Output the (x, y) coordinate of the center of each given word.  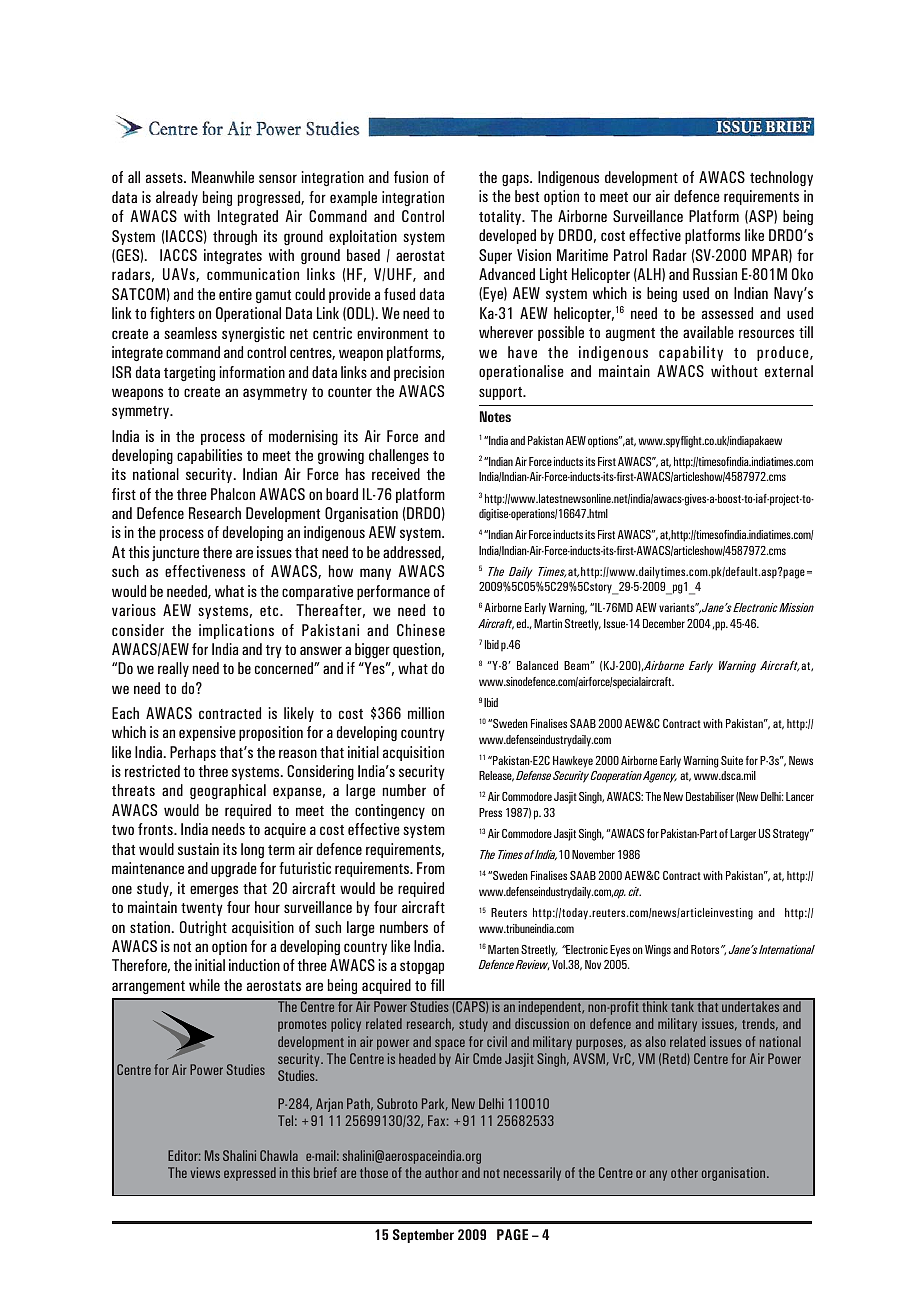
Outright (203, 928)
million (426, 713)
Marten (503, 949)
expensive (207, 733)
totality (501, 217)
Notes (495, 416)
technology (781, 178)
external (789, 371)
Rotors (706, 949)
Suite (732, 760)
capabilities (209, 456)
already (177, 198)
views (205, 1172)
